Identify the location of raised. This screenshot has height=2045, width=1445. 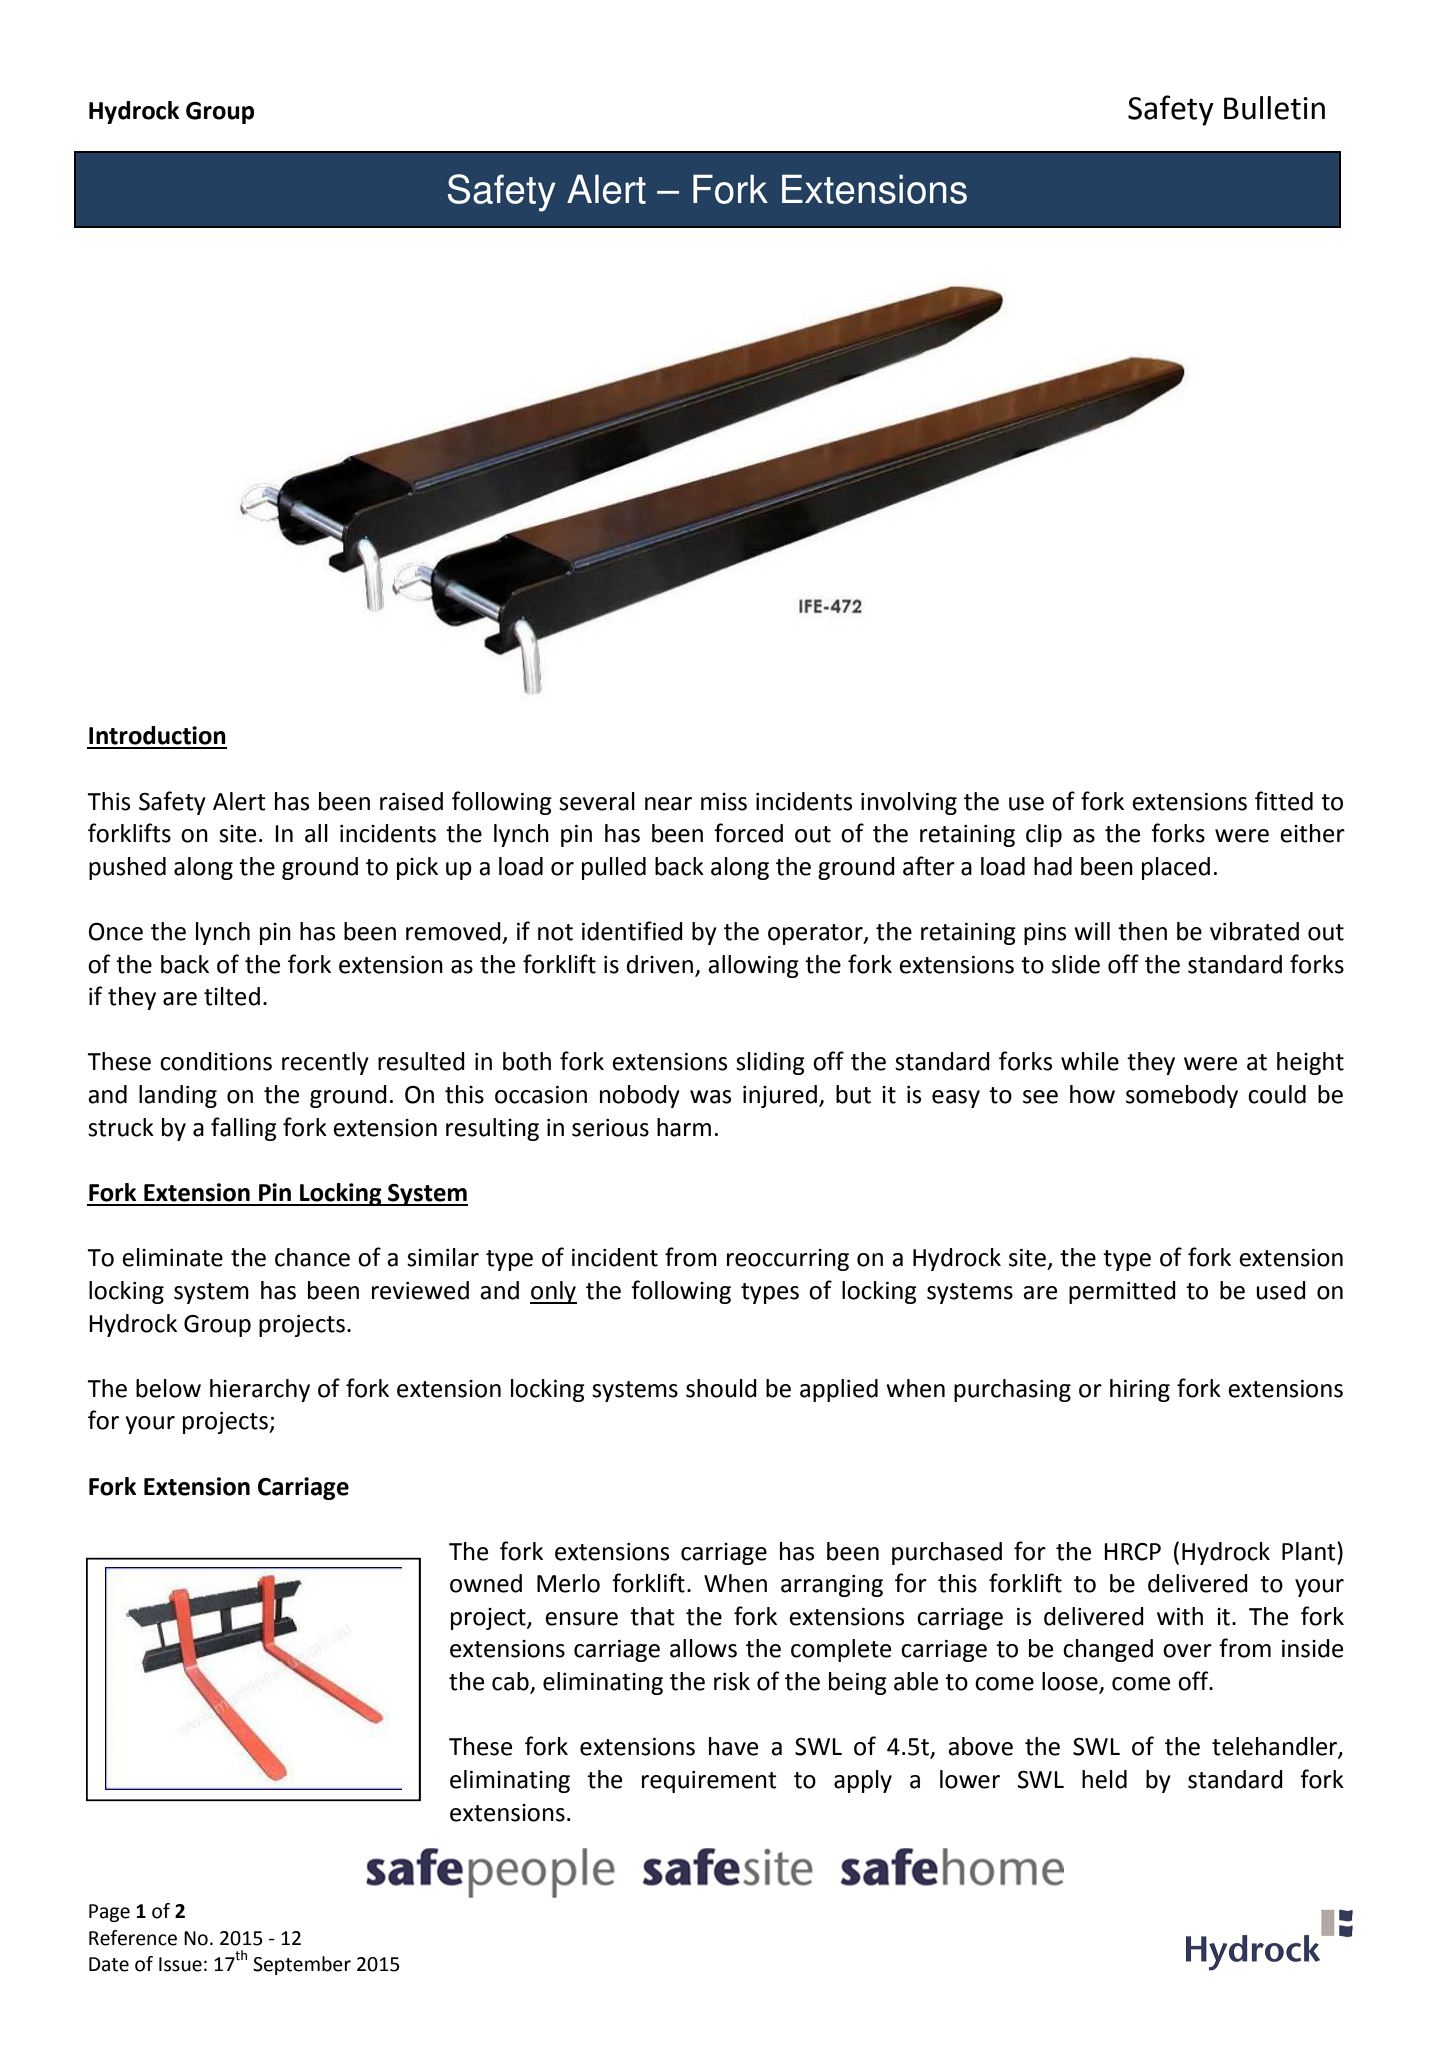
(411, 801).
